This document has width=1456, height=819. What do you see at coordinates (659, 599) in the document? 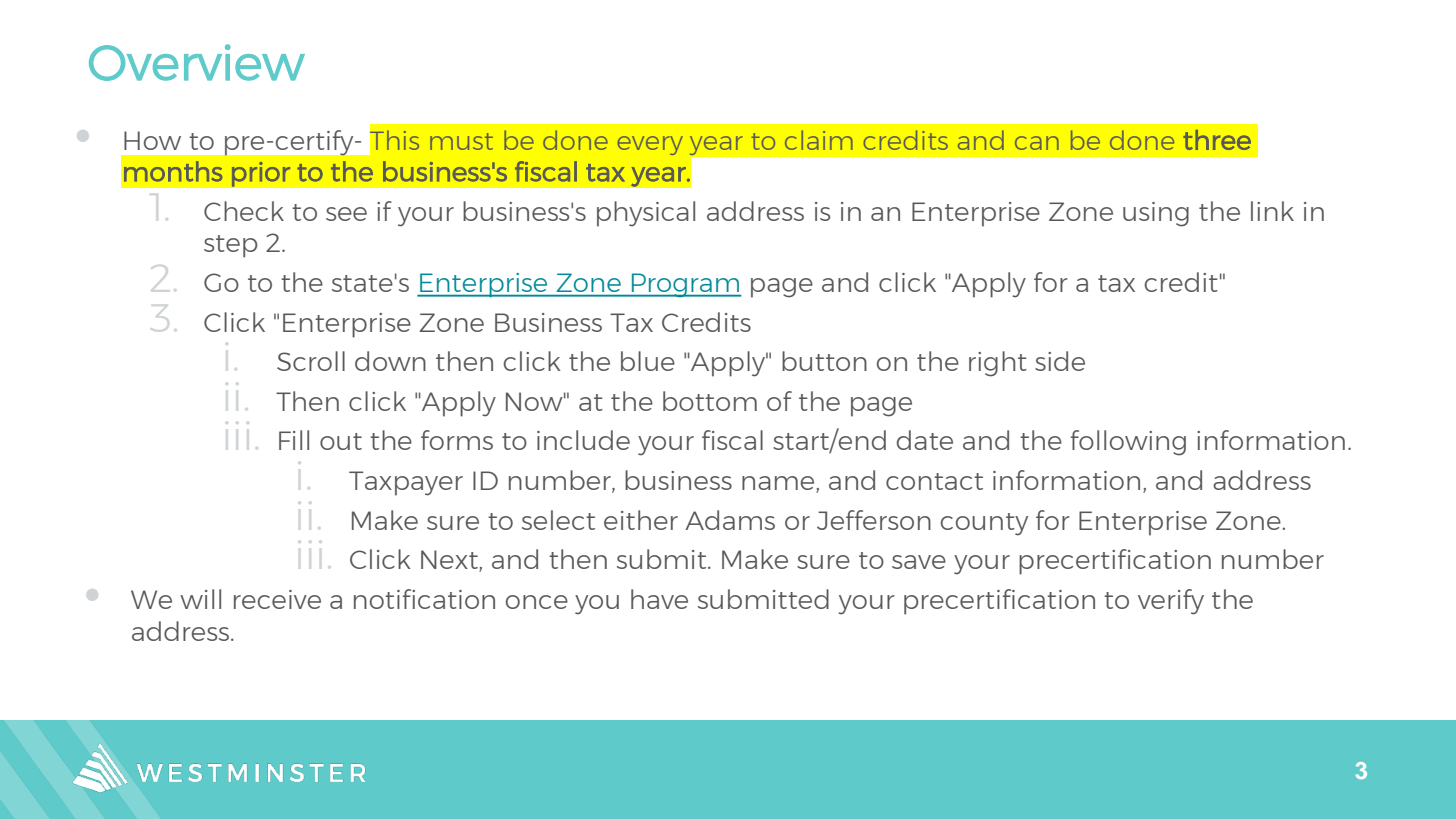
I see `have` at bounding box center [659, 599].
